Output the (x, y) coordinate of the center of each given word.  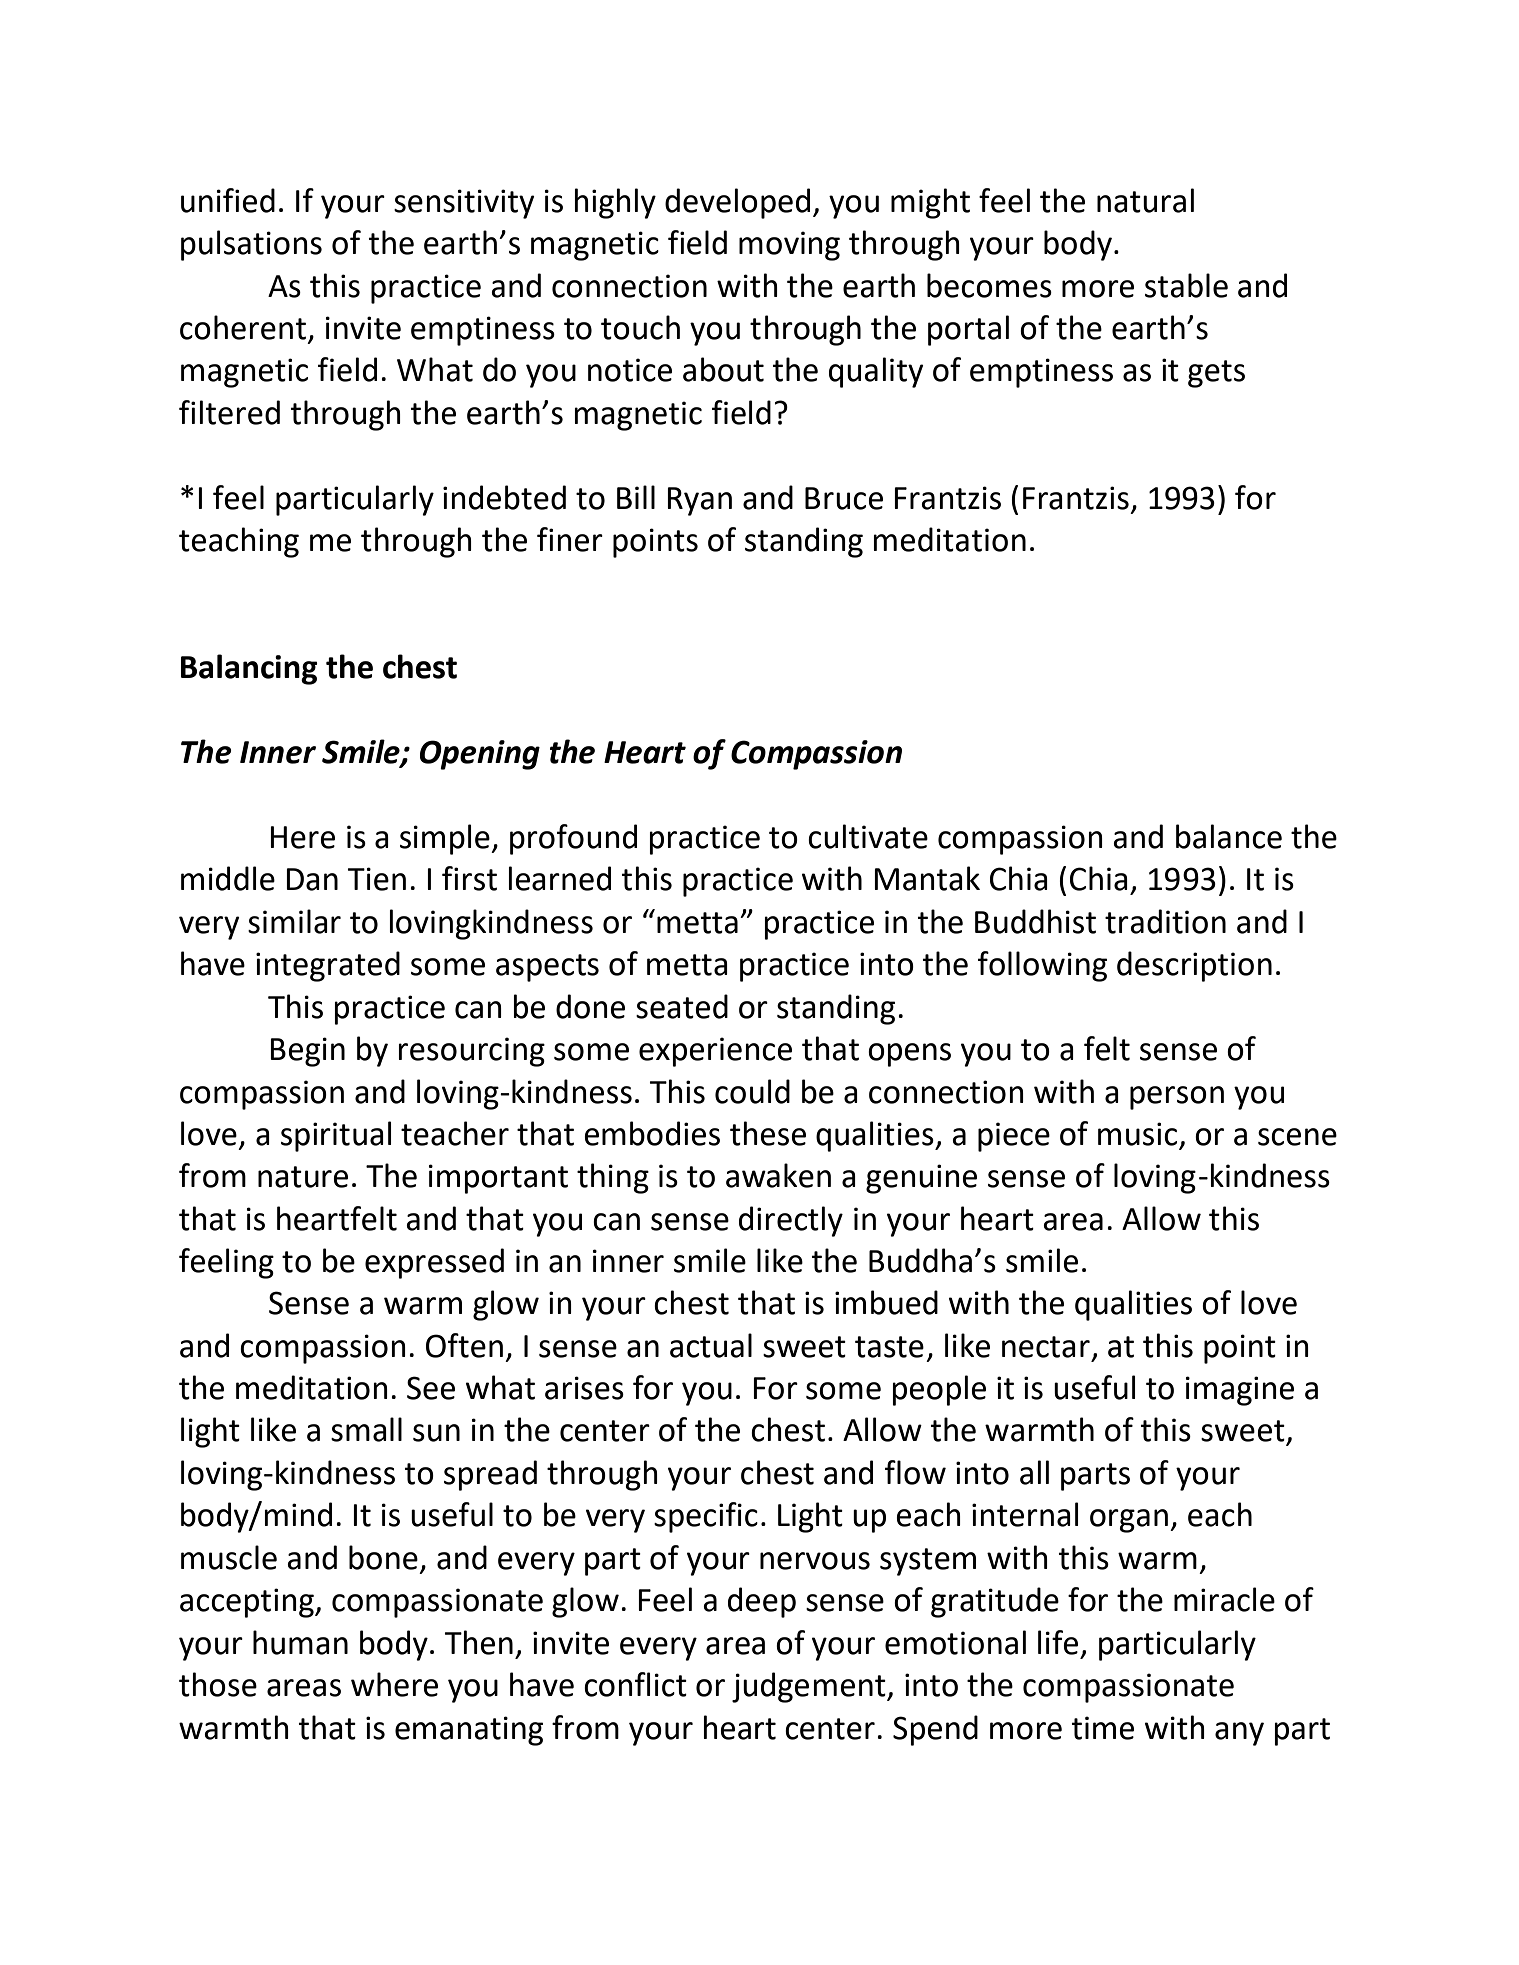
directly (791, 1221)
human (300, 1642)
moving (789, 246)
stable (1186, 285)
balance (1229, 836)
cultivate (868, 836)
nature (303, 1177)
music (1137, 1134)
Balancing (249, 669)
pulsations (251, 245)
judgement (810, 1687)
